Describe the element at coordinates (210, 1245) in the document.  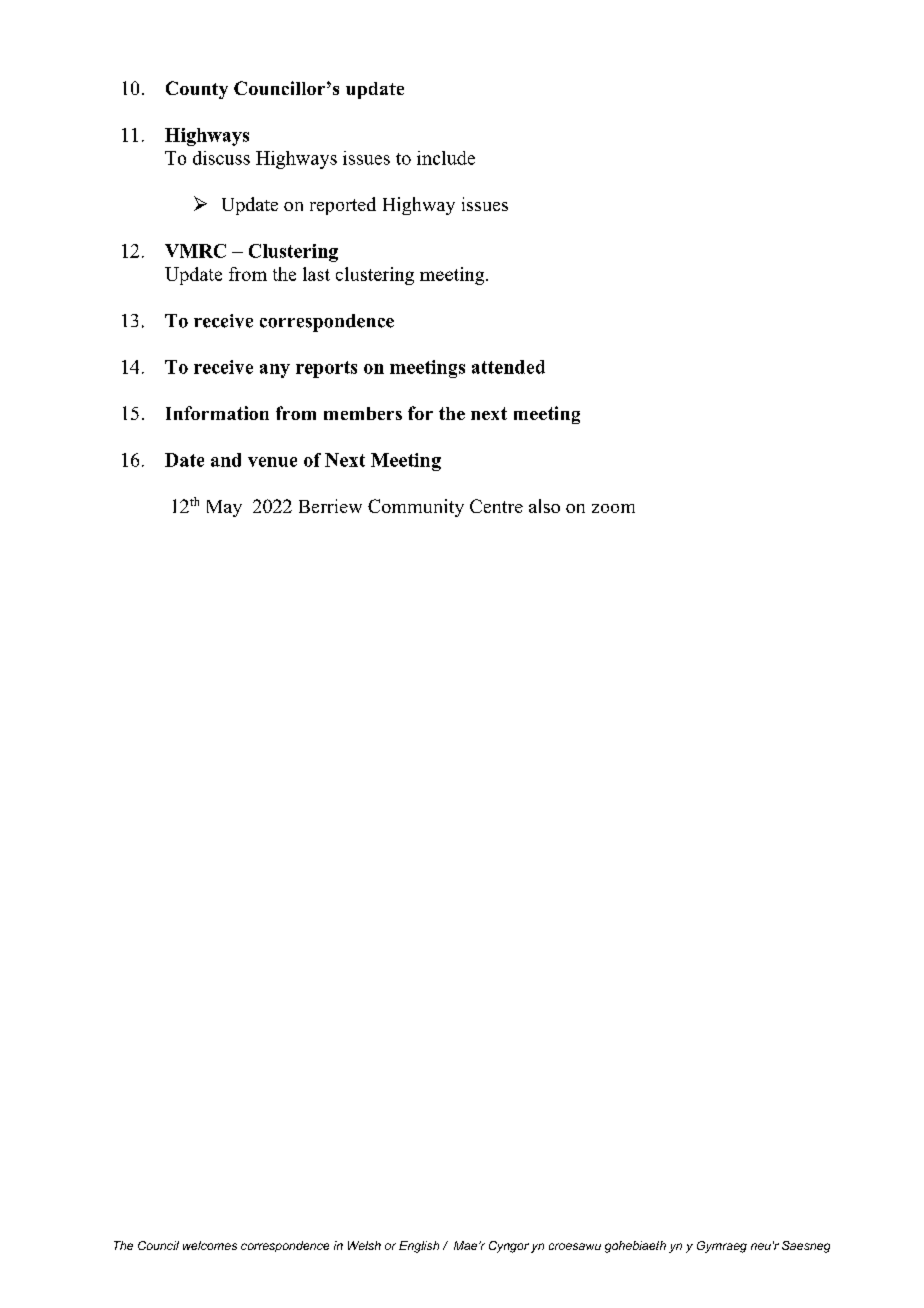
I see `welcomes` at that location.
